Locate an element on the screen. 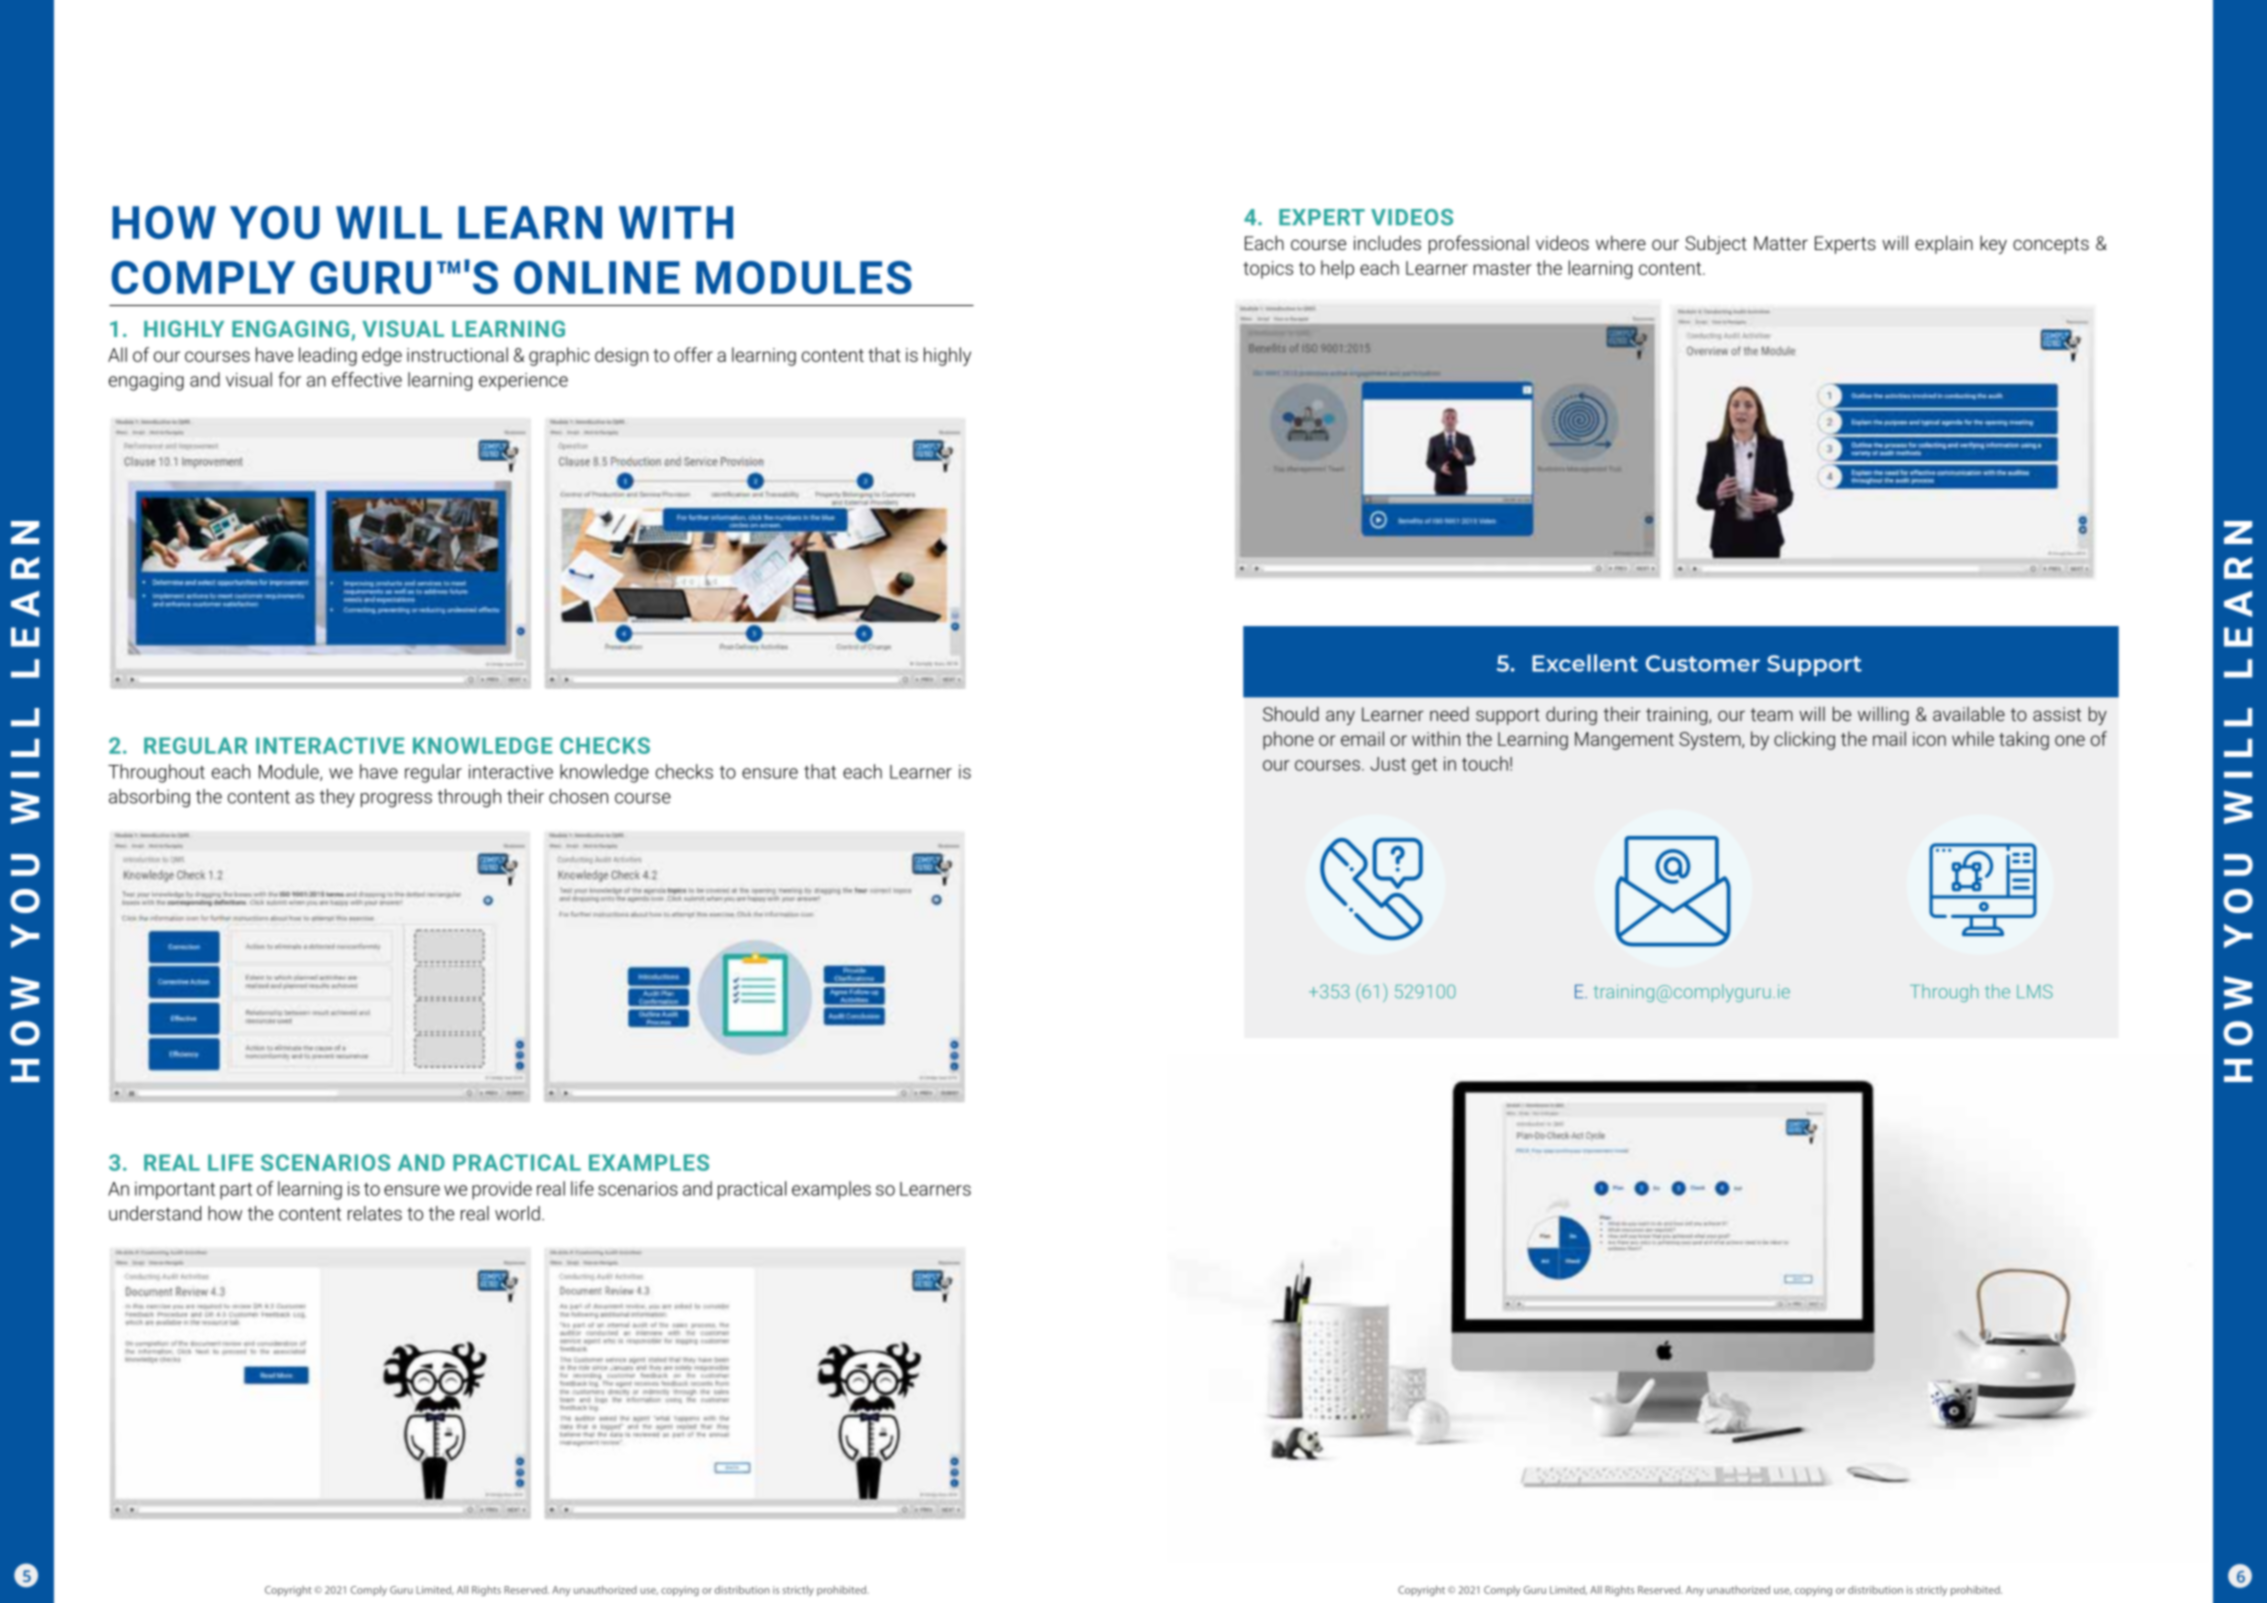 This screenshot has height=1603, width=2267. phone is located at coordinates (1288, 740).
